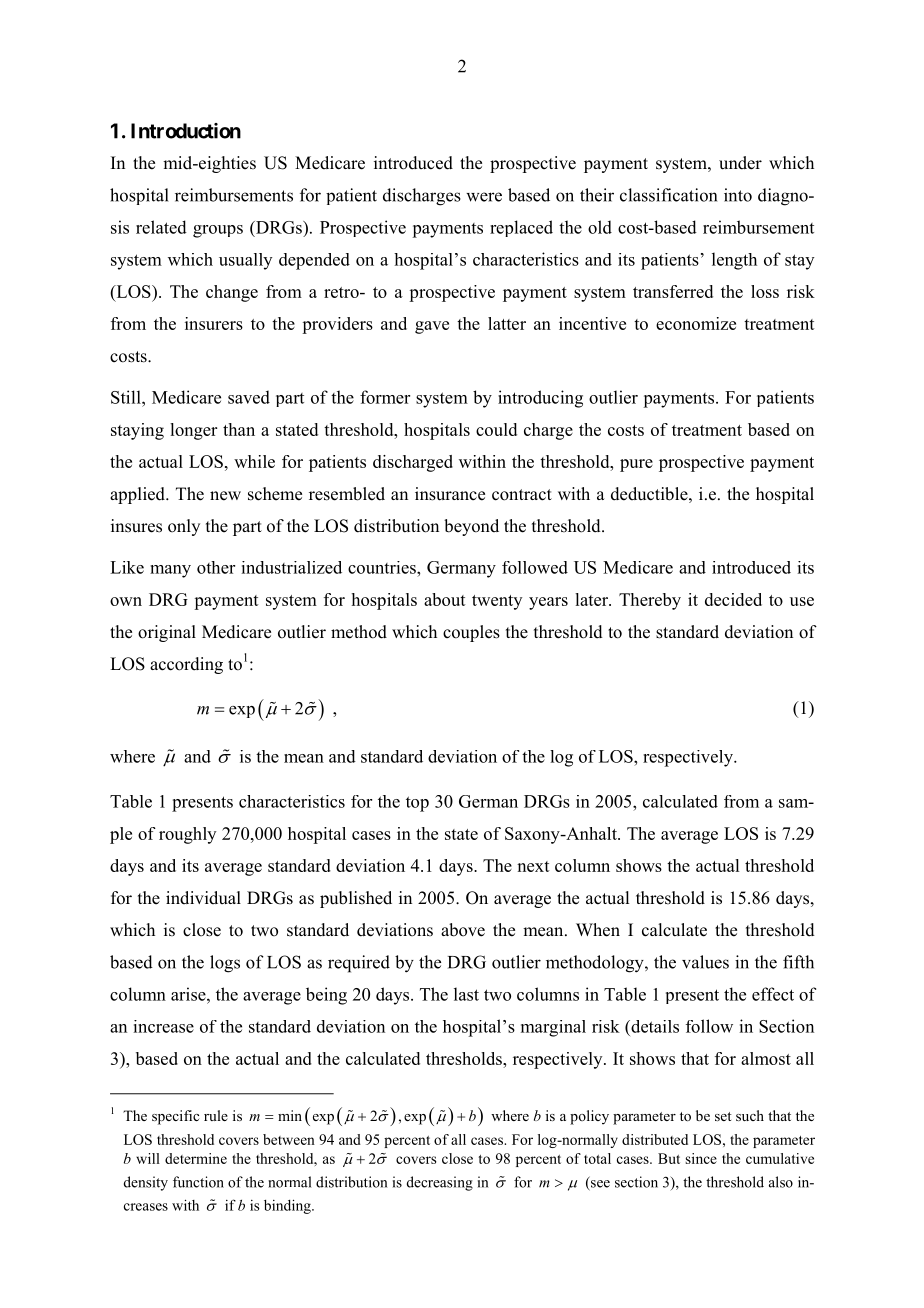  What do you see at coordinates (186, 665) in the page?
I see `according` at bounding box center [186, 665].
